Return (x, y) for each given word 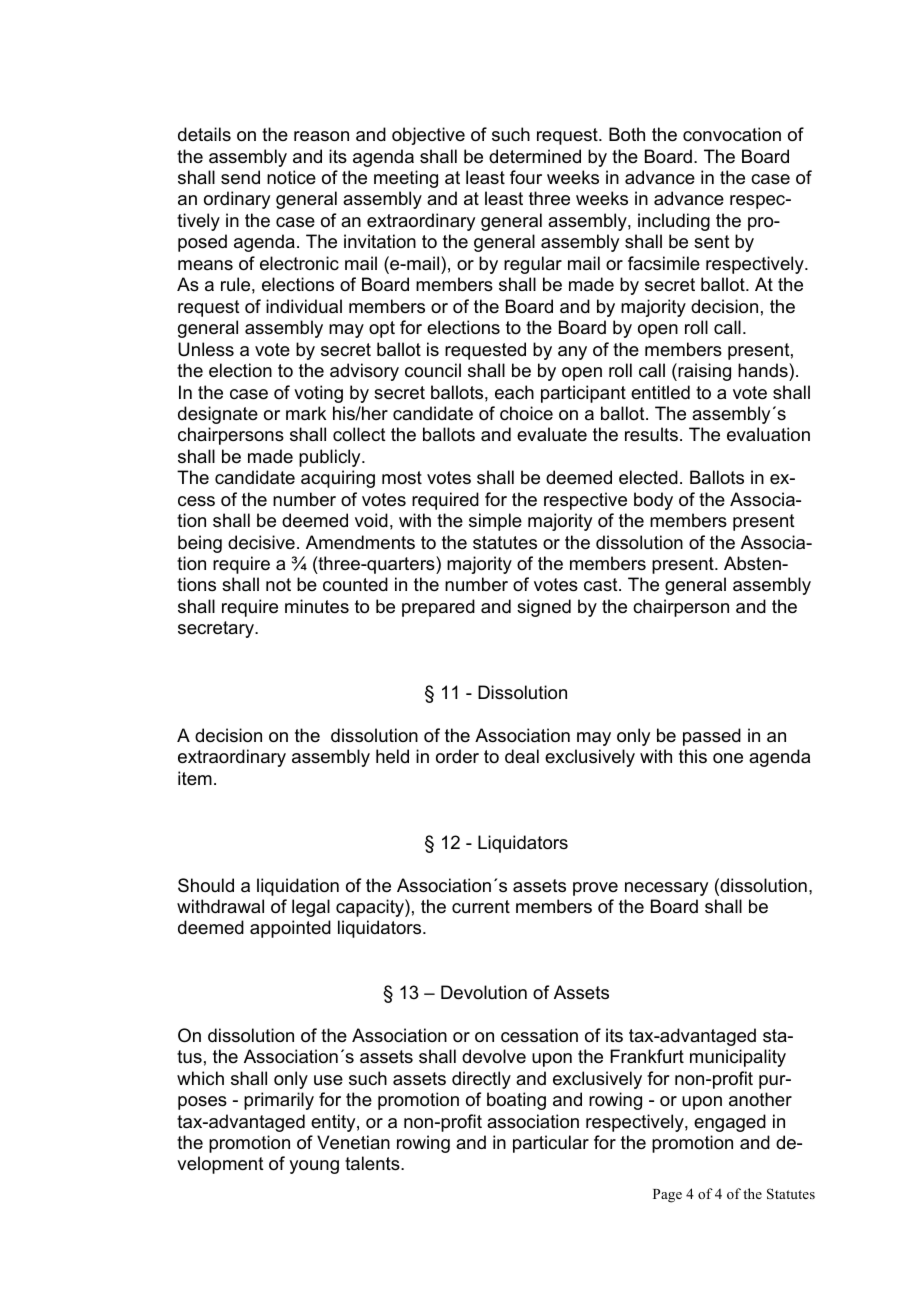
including (674, 222)
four (526, 177)
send (240, 177)
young (314, 1167)
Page (667, 1196)
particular (551, 1144)
